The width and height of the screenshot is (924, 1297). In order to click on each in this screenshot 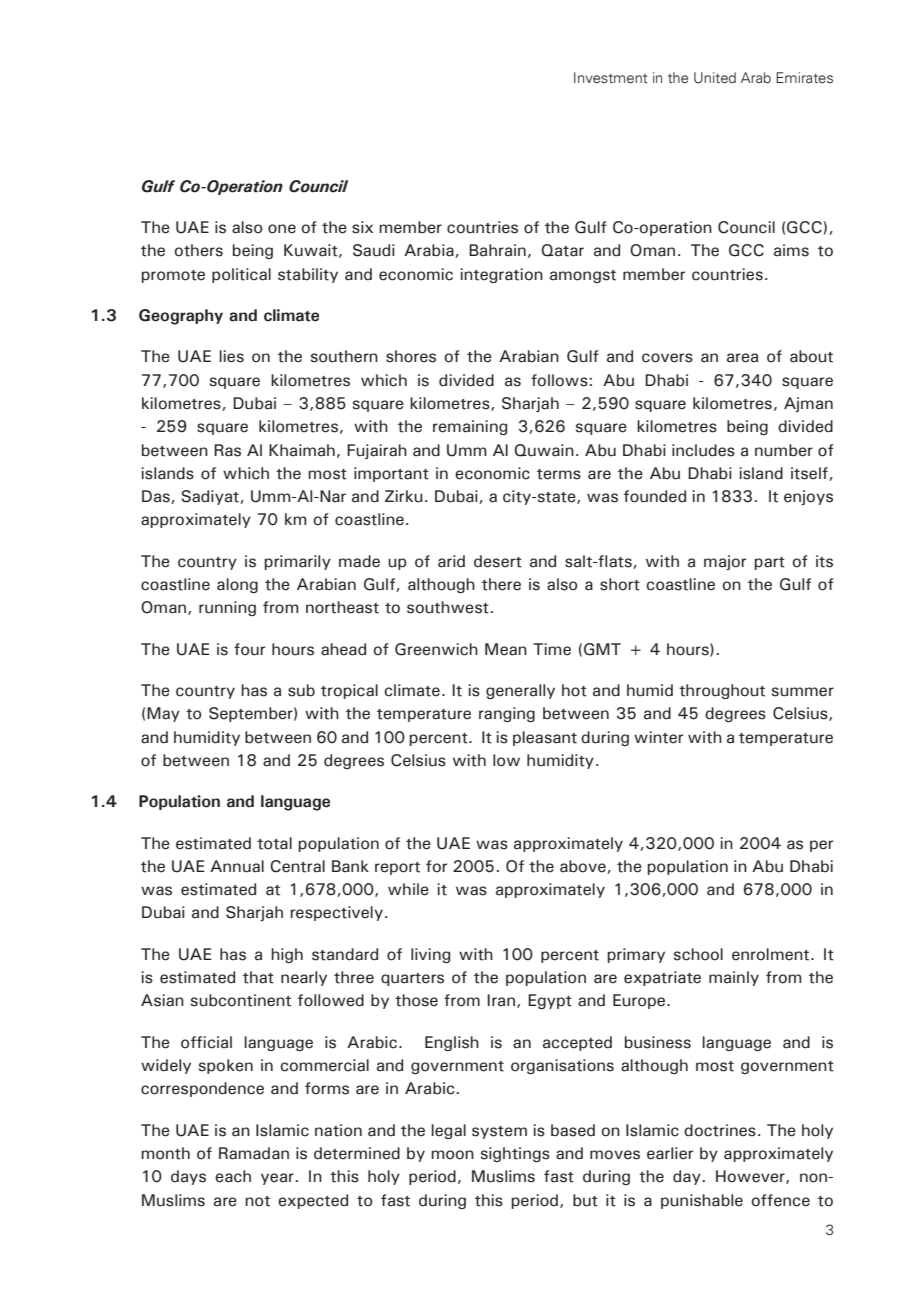, I will do `click(233, 1176)`.
